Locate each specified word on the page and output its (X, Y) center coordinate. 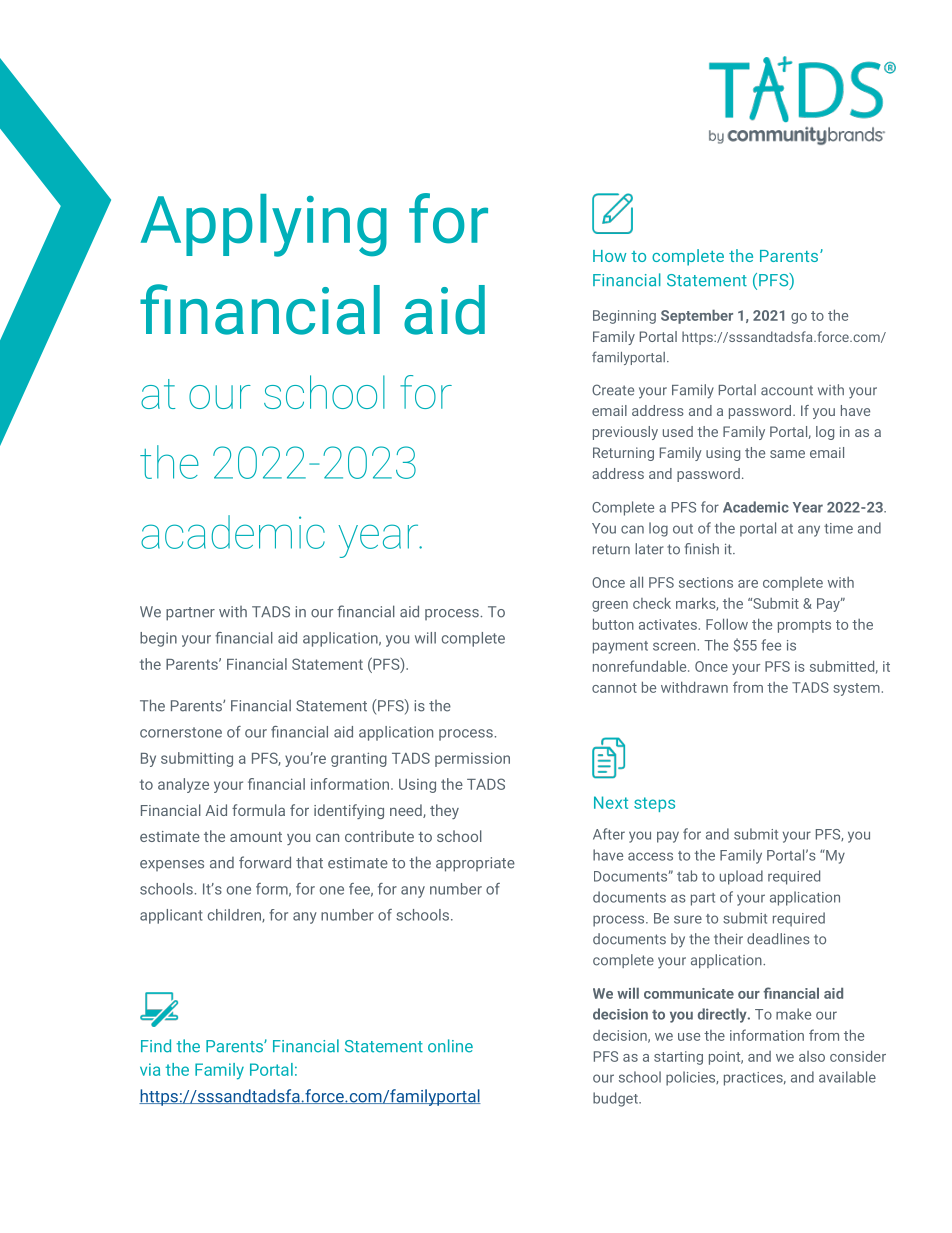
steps (654, 804)
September (697, 316)
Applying (264, 225)
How (609, 256)
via (150, 1069)
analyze (183, 785)
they (444, 811)
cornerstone (181, 732)
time (838, 528)
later (649, 549)
